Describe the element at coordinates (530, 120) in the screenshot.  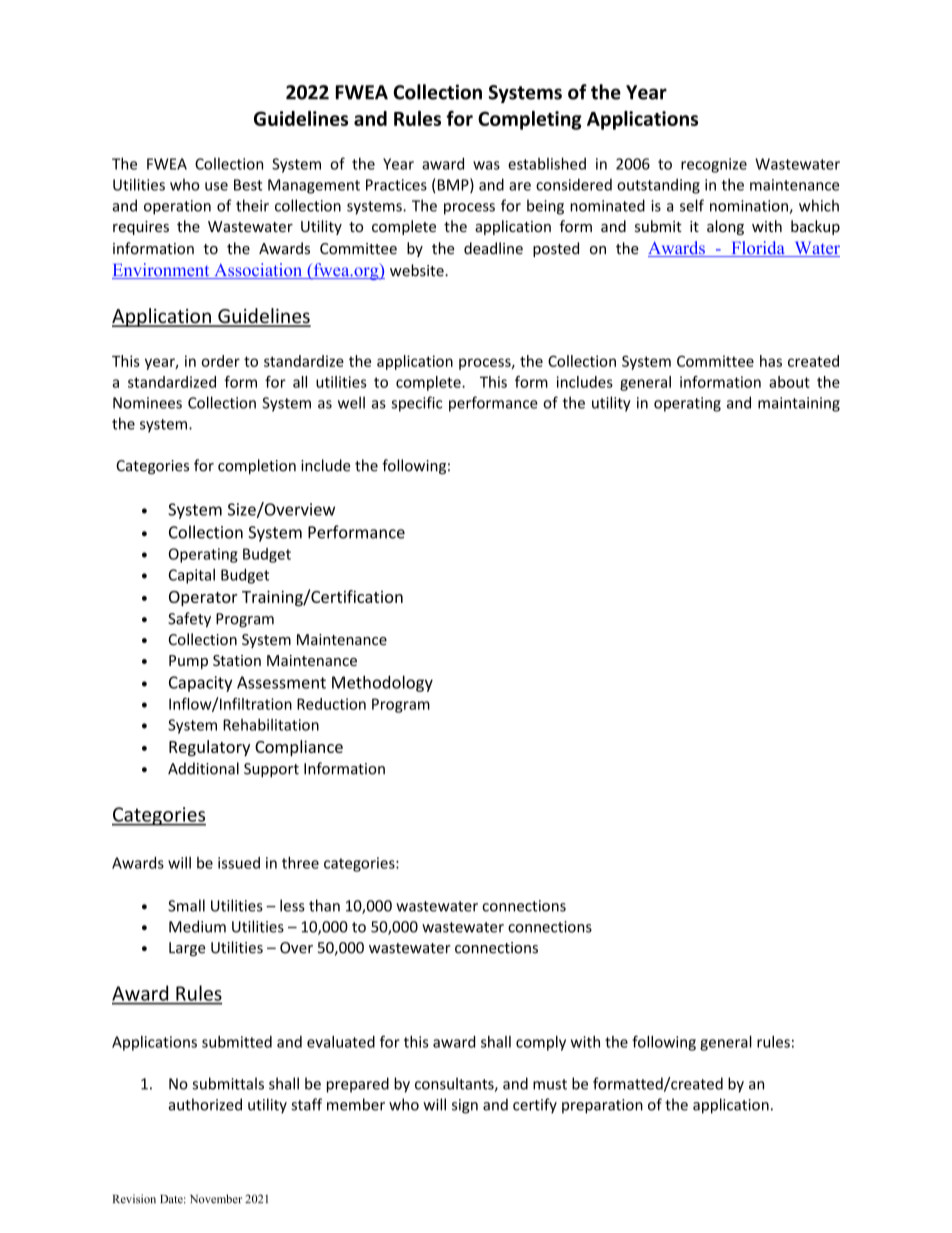
I see `Completing` at that location.
